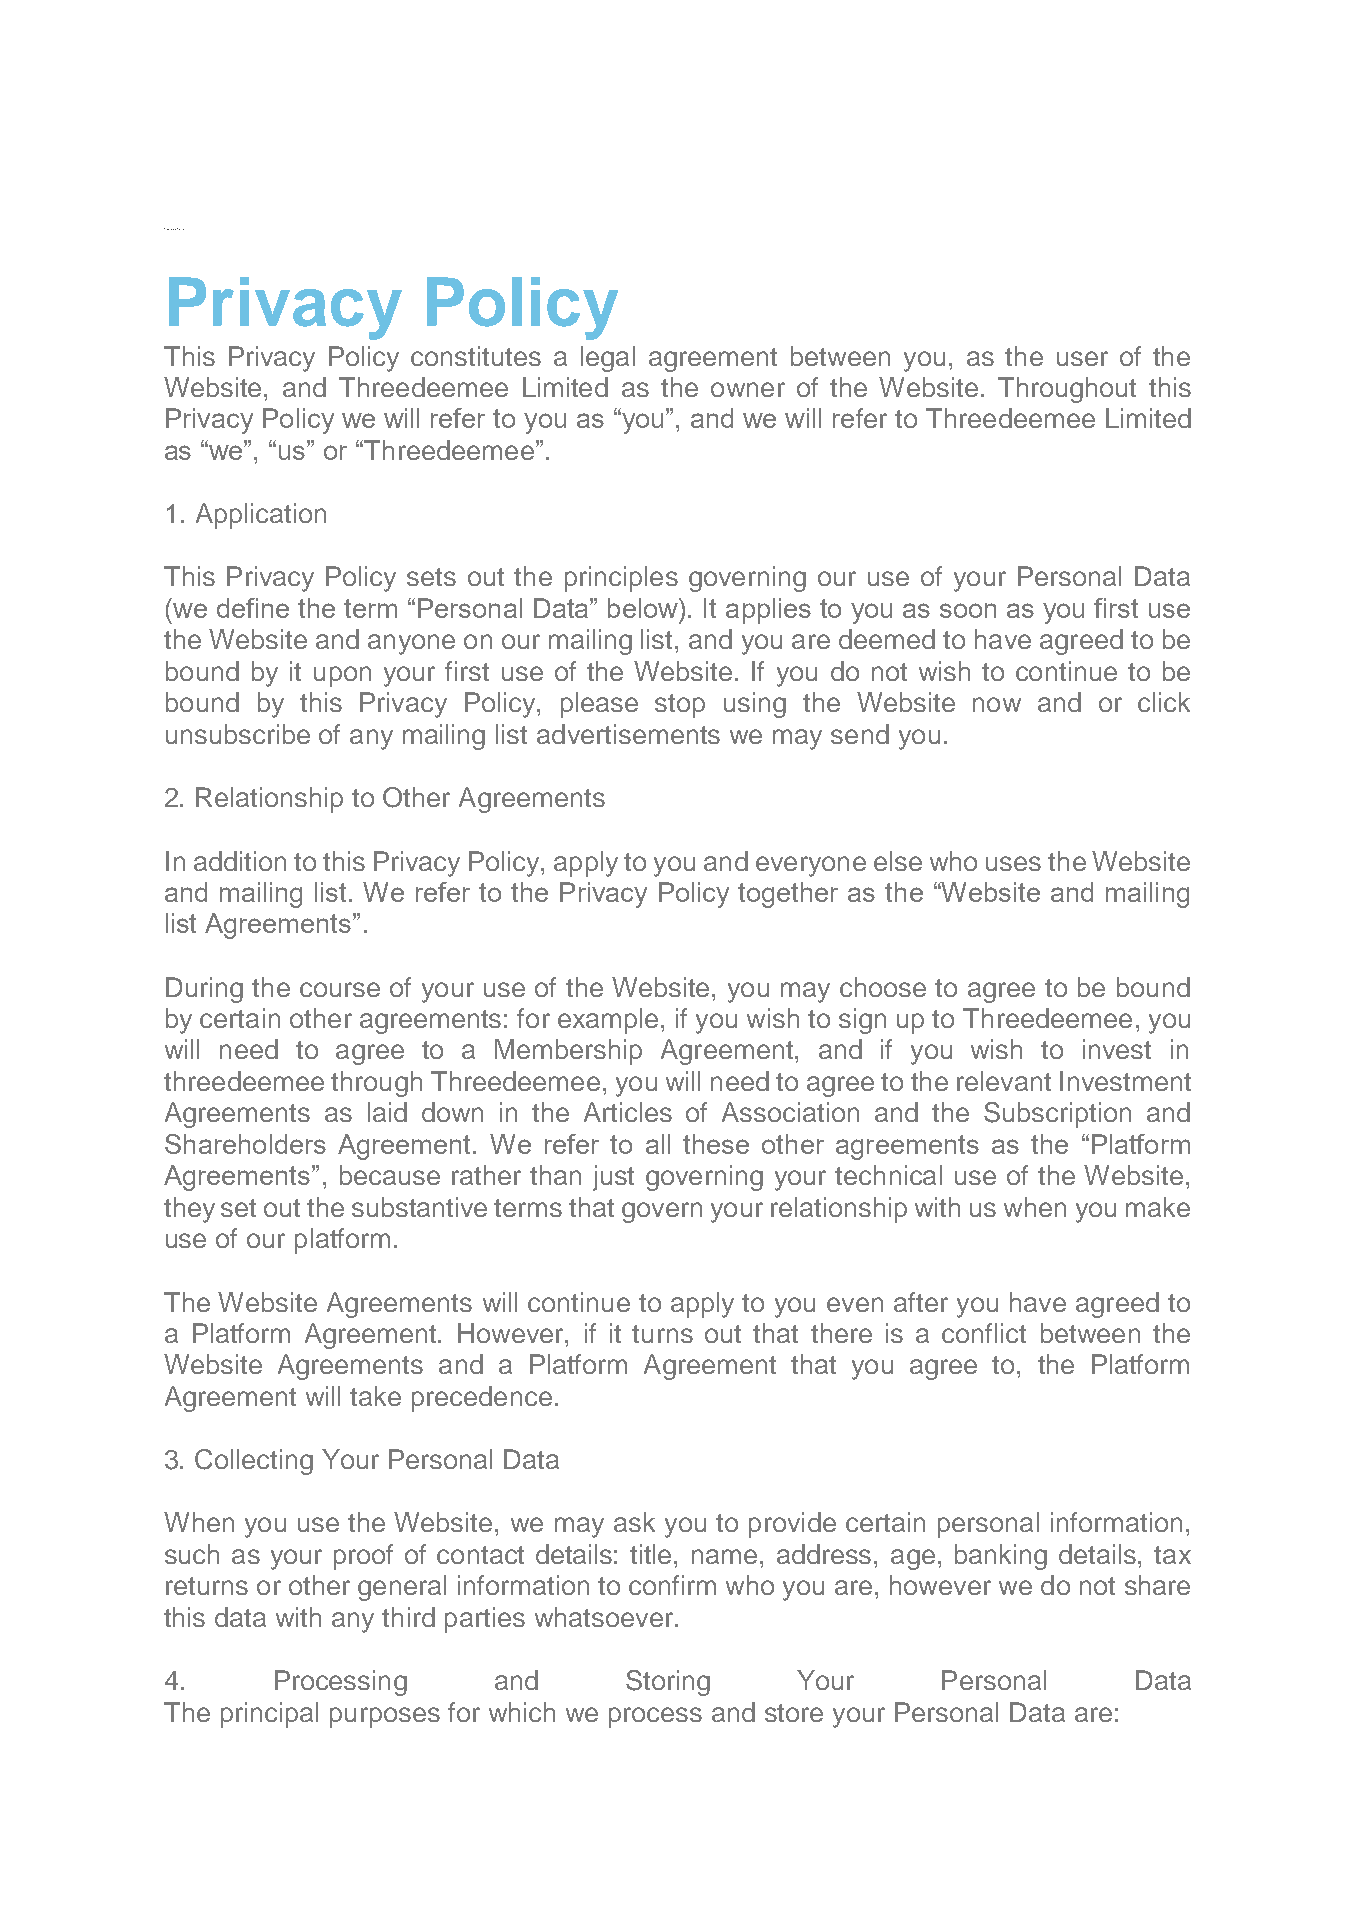 The image size is (1356, 1918). I want to click on just, so click(613, 1178).
